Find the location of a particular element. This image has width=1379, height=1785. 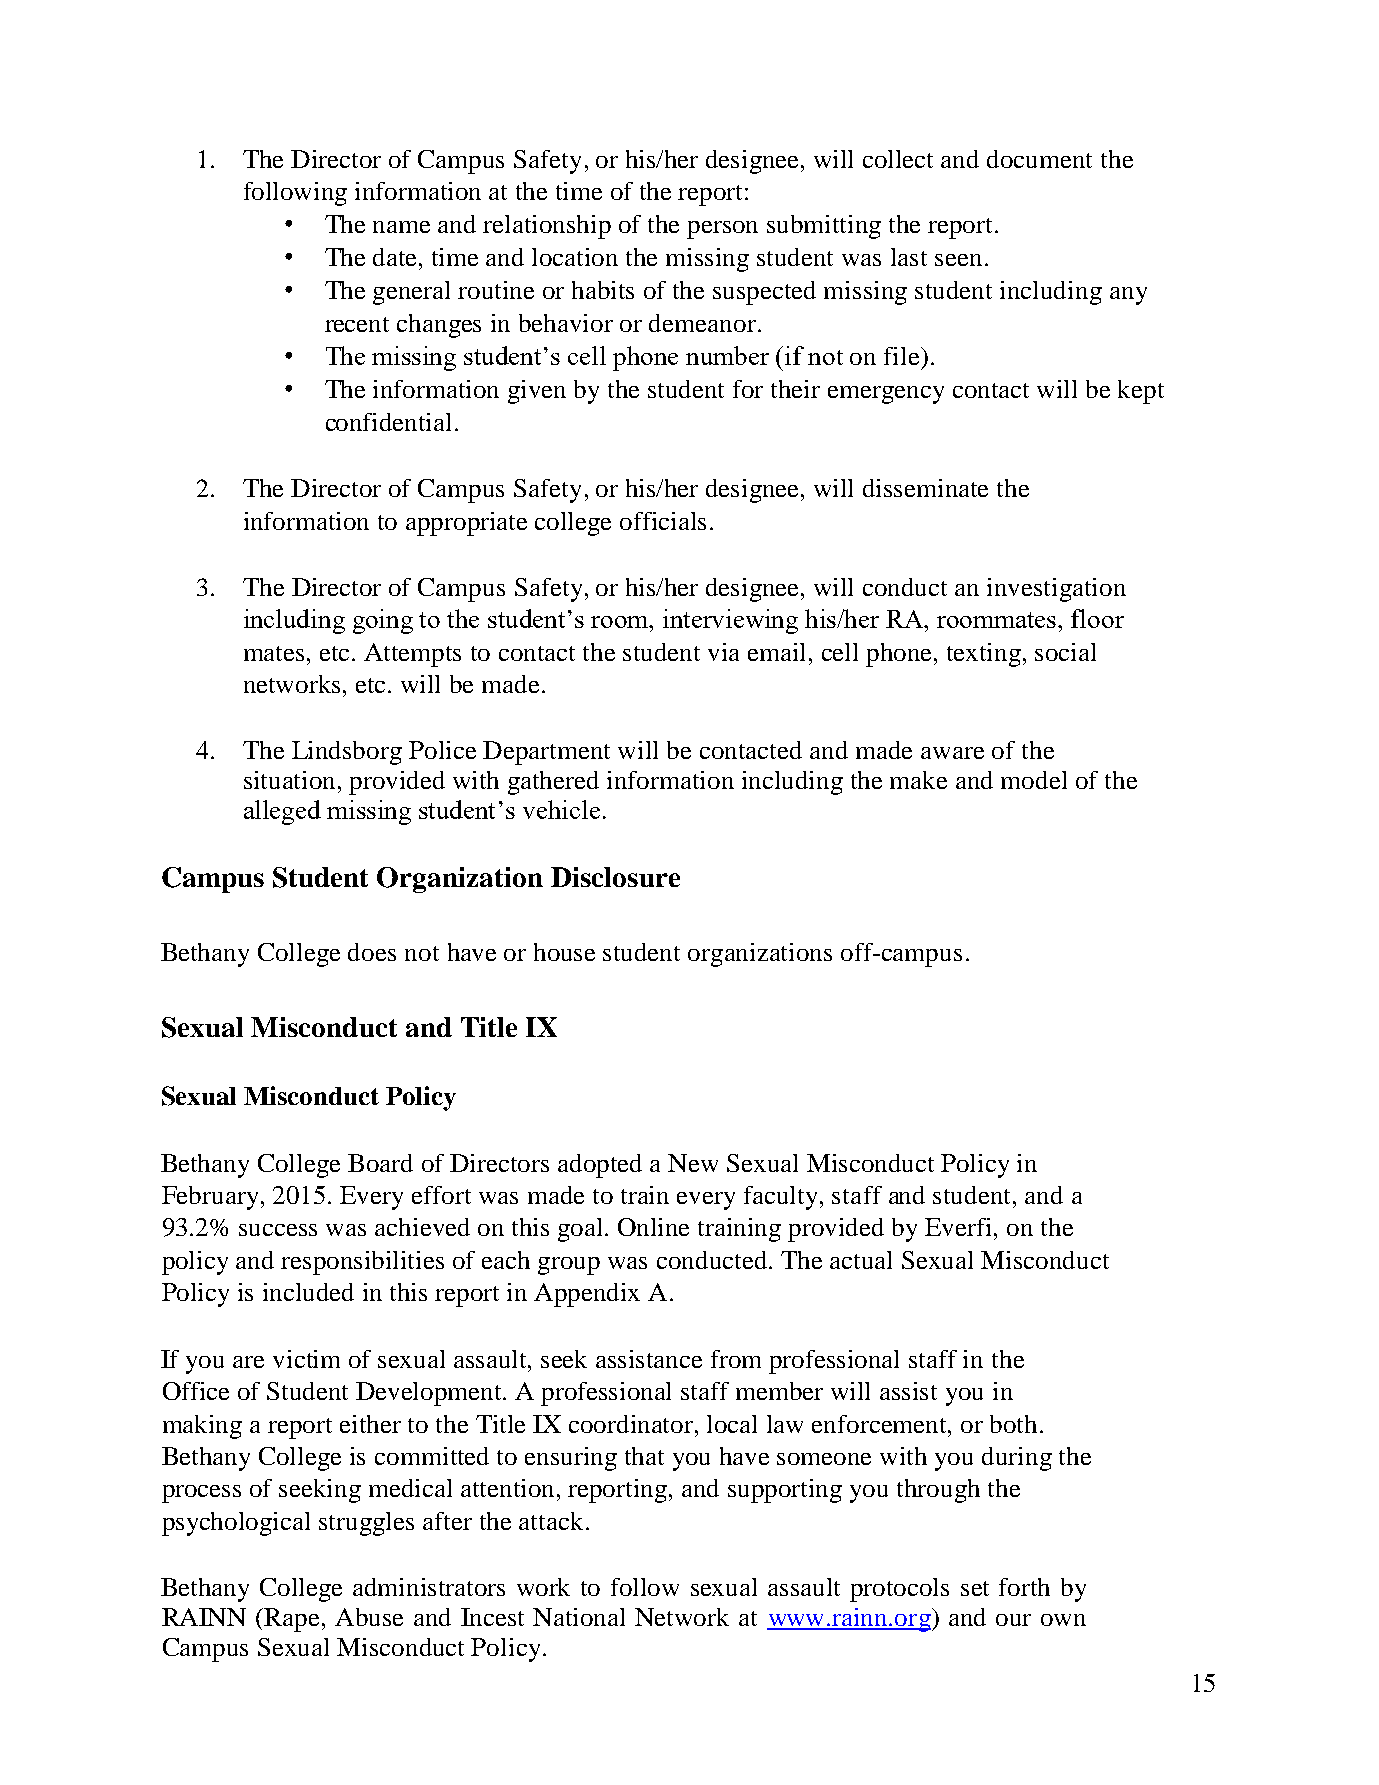

document is located at coordinates (1039, 159).
